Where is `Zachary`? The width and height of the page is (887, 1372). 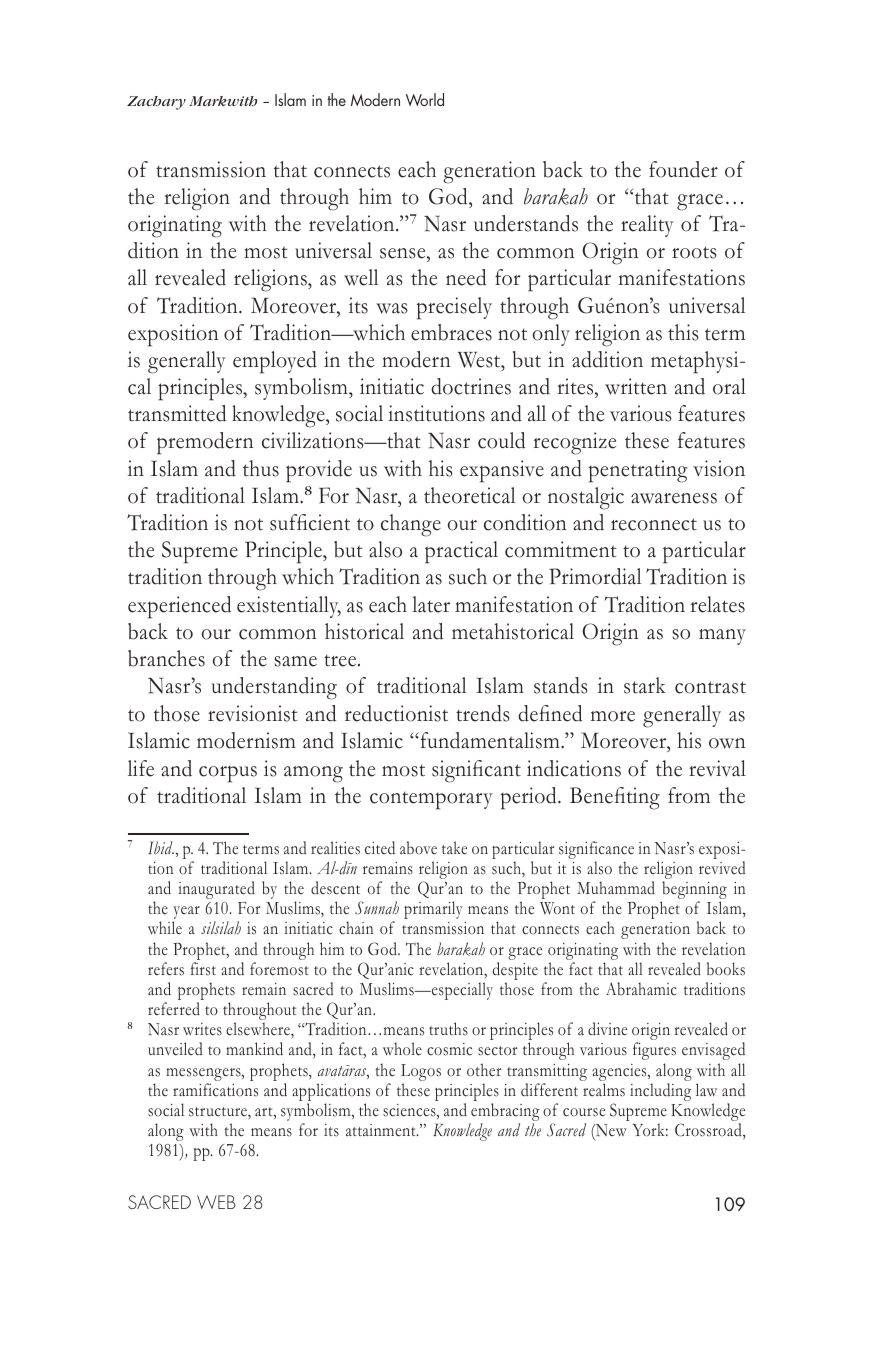
Zachary is located at coordinates (156, 103).
